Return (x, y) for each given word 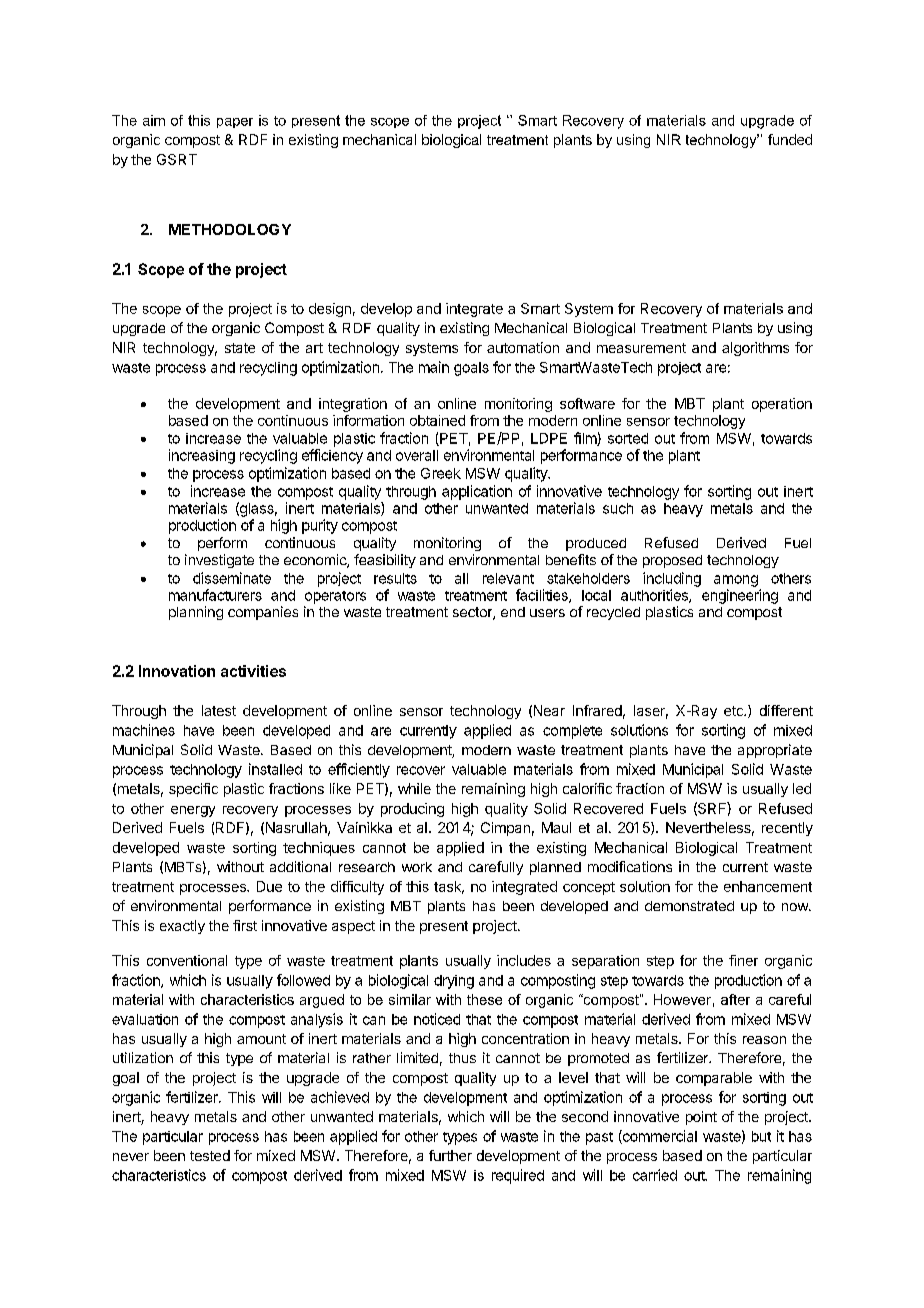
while (414, 788)
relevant (508, 578)
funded (790, 139)
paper (235, 123)
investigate (219, 561)
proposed (672, 561)
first (245, 925)
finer (743, 960)
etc (734, 711)
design (330, 310)
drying (454, 982)
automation (523, 347)
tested (210, 1155)
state (240, 348)
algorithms (755, 349)
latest (219, 710)
